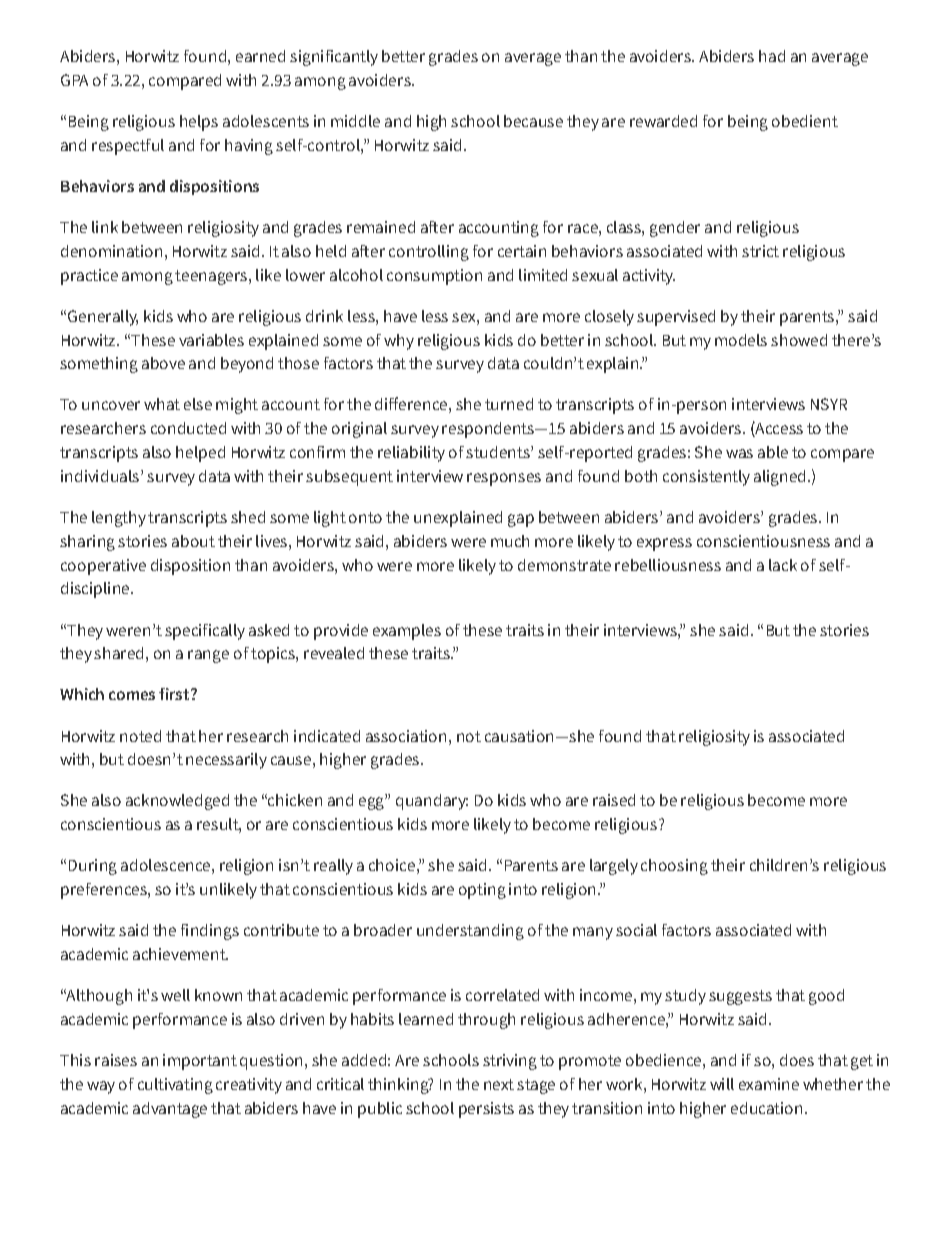 Image resolution: width=952 pixels, height=1233 pixels. I want to click on choosing, so click(674, 867).
